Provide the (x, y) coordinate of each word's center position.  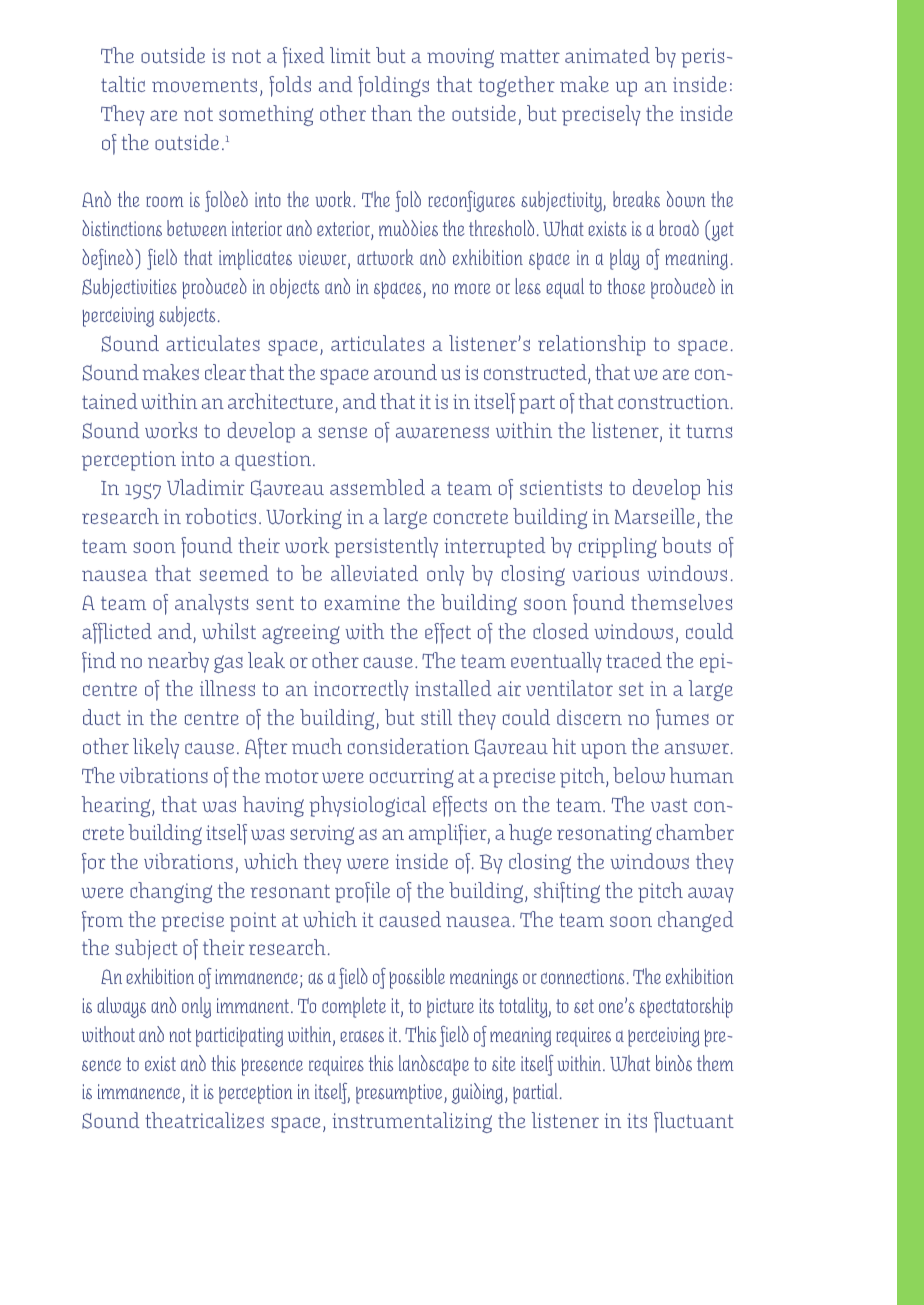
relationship (591, 345)
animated (607, 55)
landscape (434, 1065)
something (266, 115)
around (405, 372)
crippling (618, 547)
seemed (234, 573)
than (391, 113)
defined (109, 259)
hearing (117, 806)
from (102, 921)
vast (669, 805)
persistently (386, 547)
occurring (412, 778)
